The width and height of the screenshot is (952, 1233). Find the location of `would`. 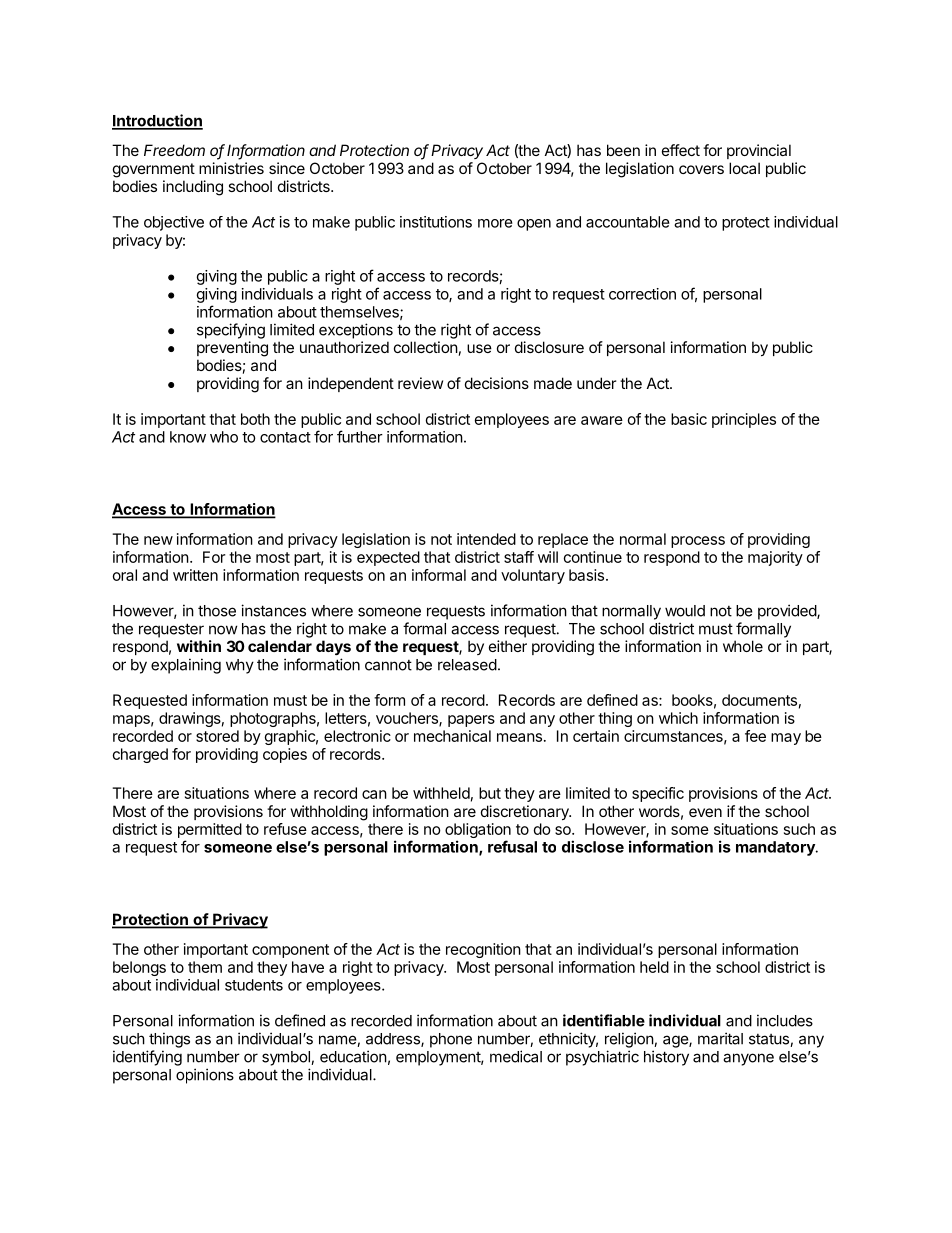

would is located at coordinates (685, 611).
